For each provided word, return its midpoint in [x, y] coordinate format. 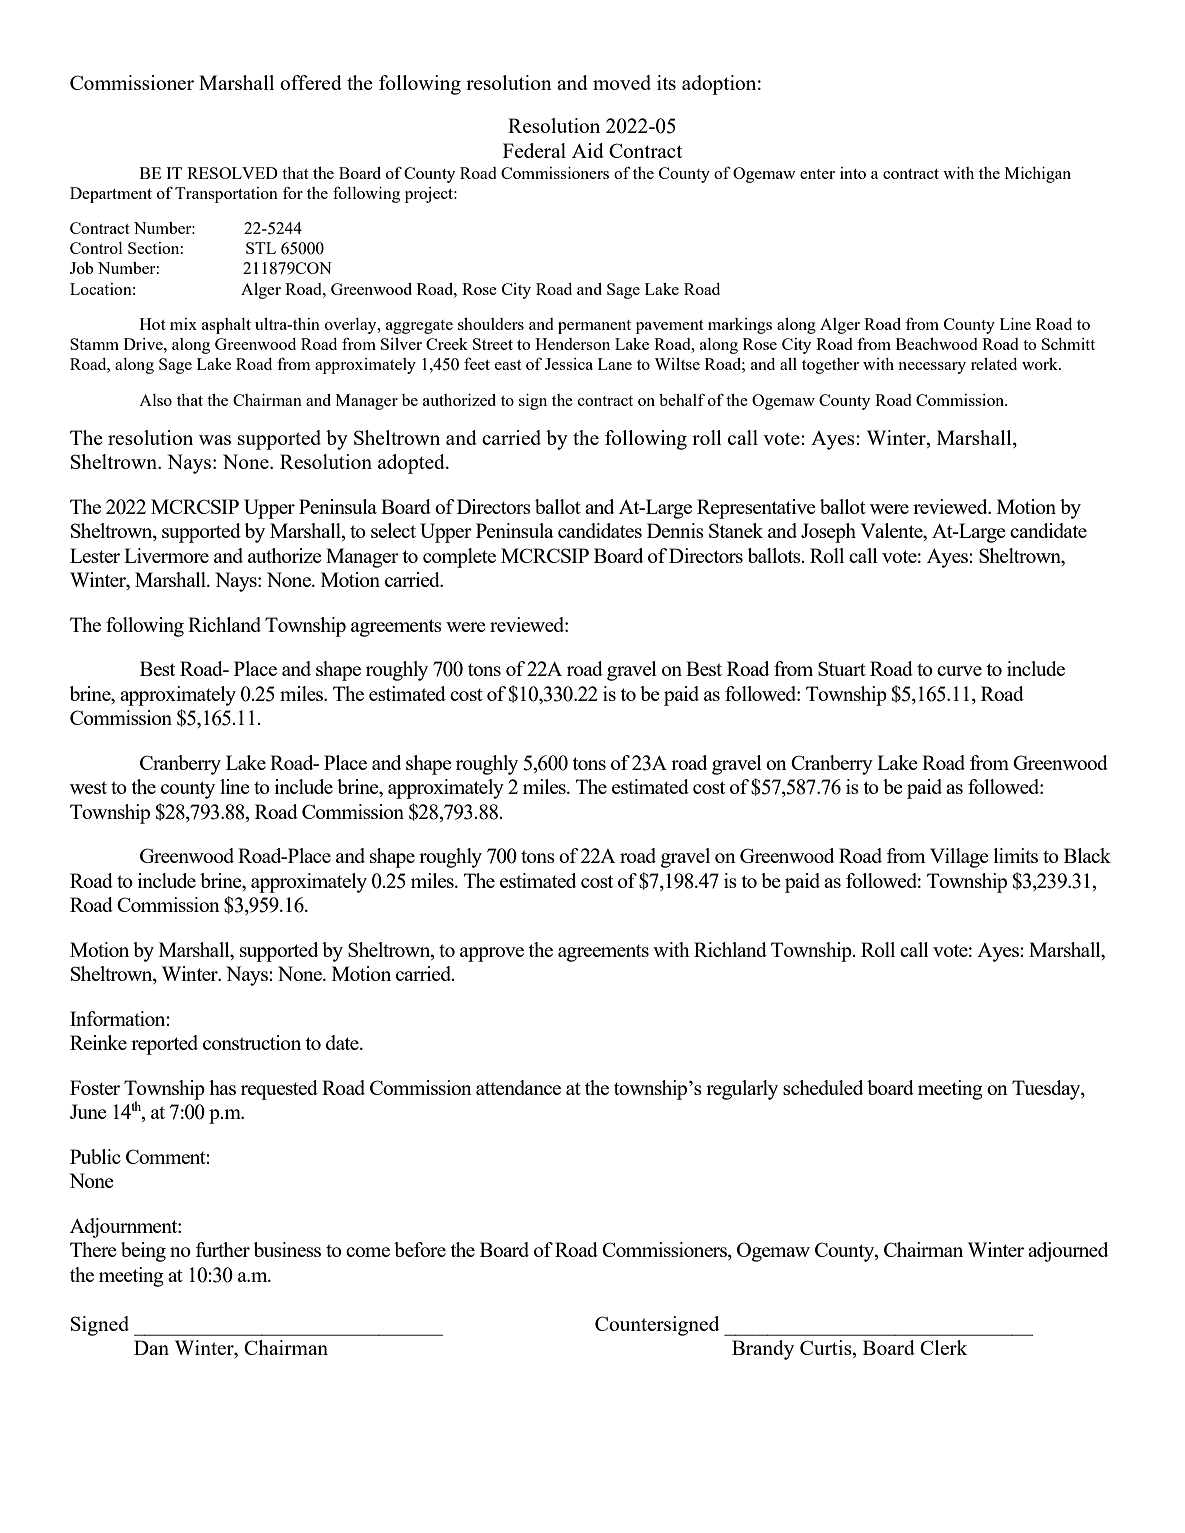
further [223, 1249]
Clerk [944, 1347]
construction [252, 1042]
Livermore [166, 555]
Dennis [675, 530]
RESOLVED [232, 173]
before [420, 1249]
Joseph [828, 533]
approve [492, 954]
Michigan [1038, 175]
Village [959, 858]
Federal [534, 150]
